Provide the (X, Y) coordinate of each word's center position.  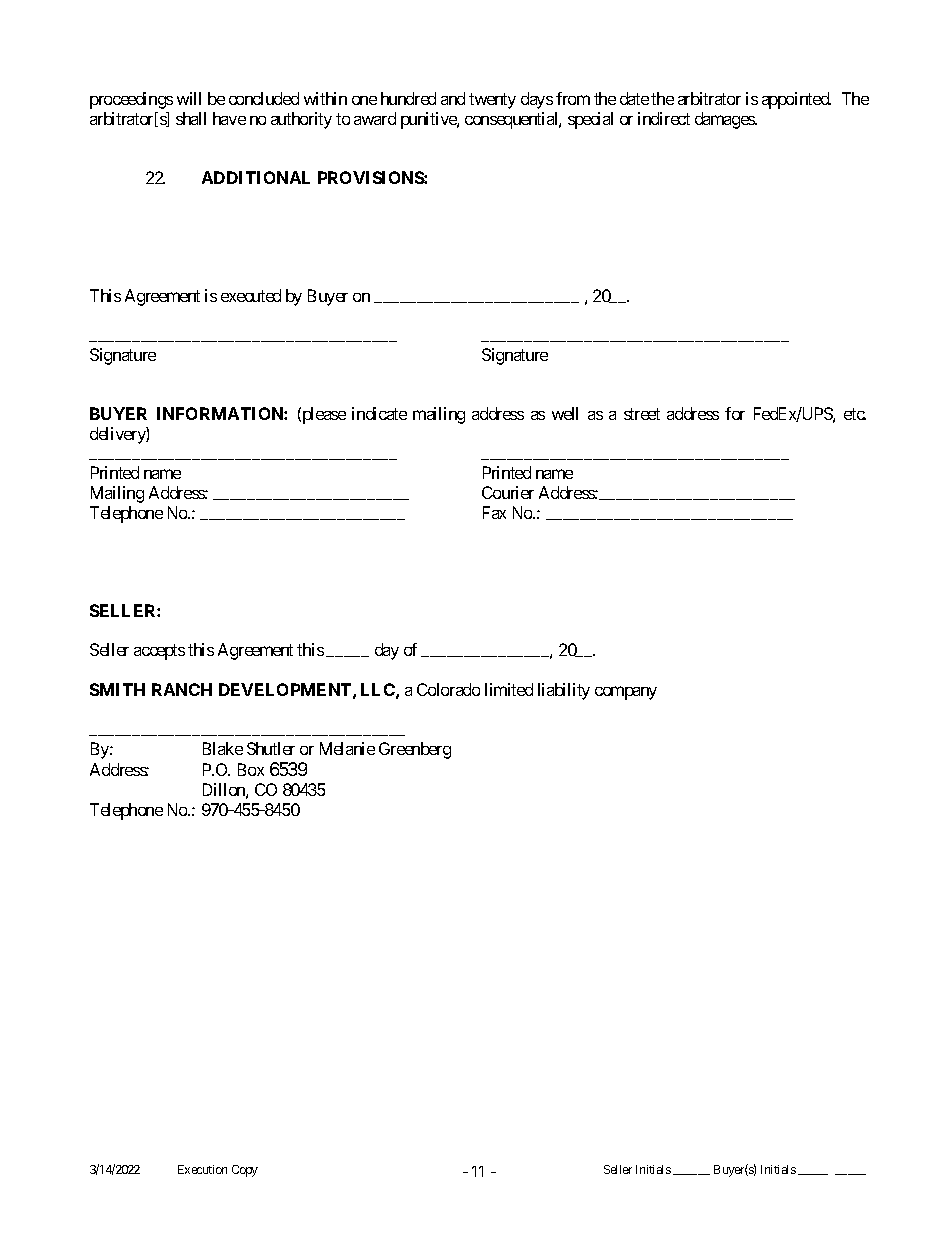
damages (725, 120)
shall (191, 118)
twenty (492, 101)
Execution (202, 1169)
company (626, 693)
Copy (245, 1171)
